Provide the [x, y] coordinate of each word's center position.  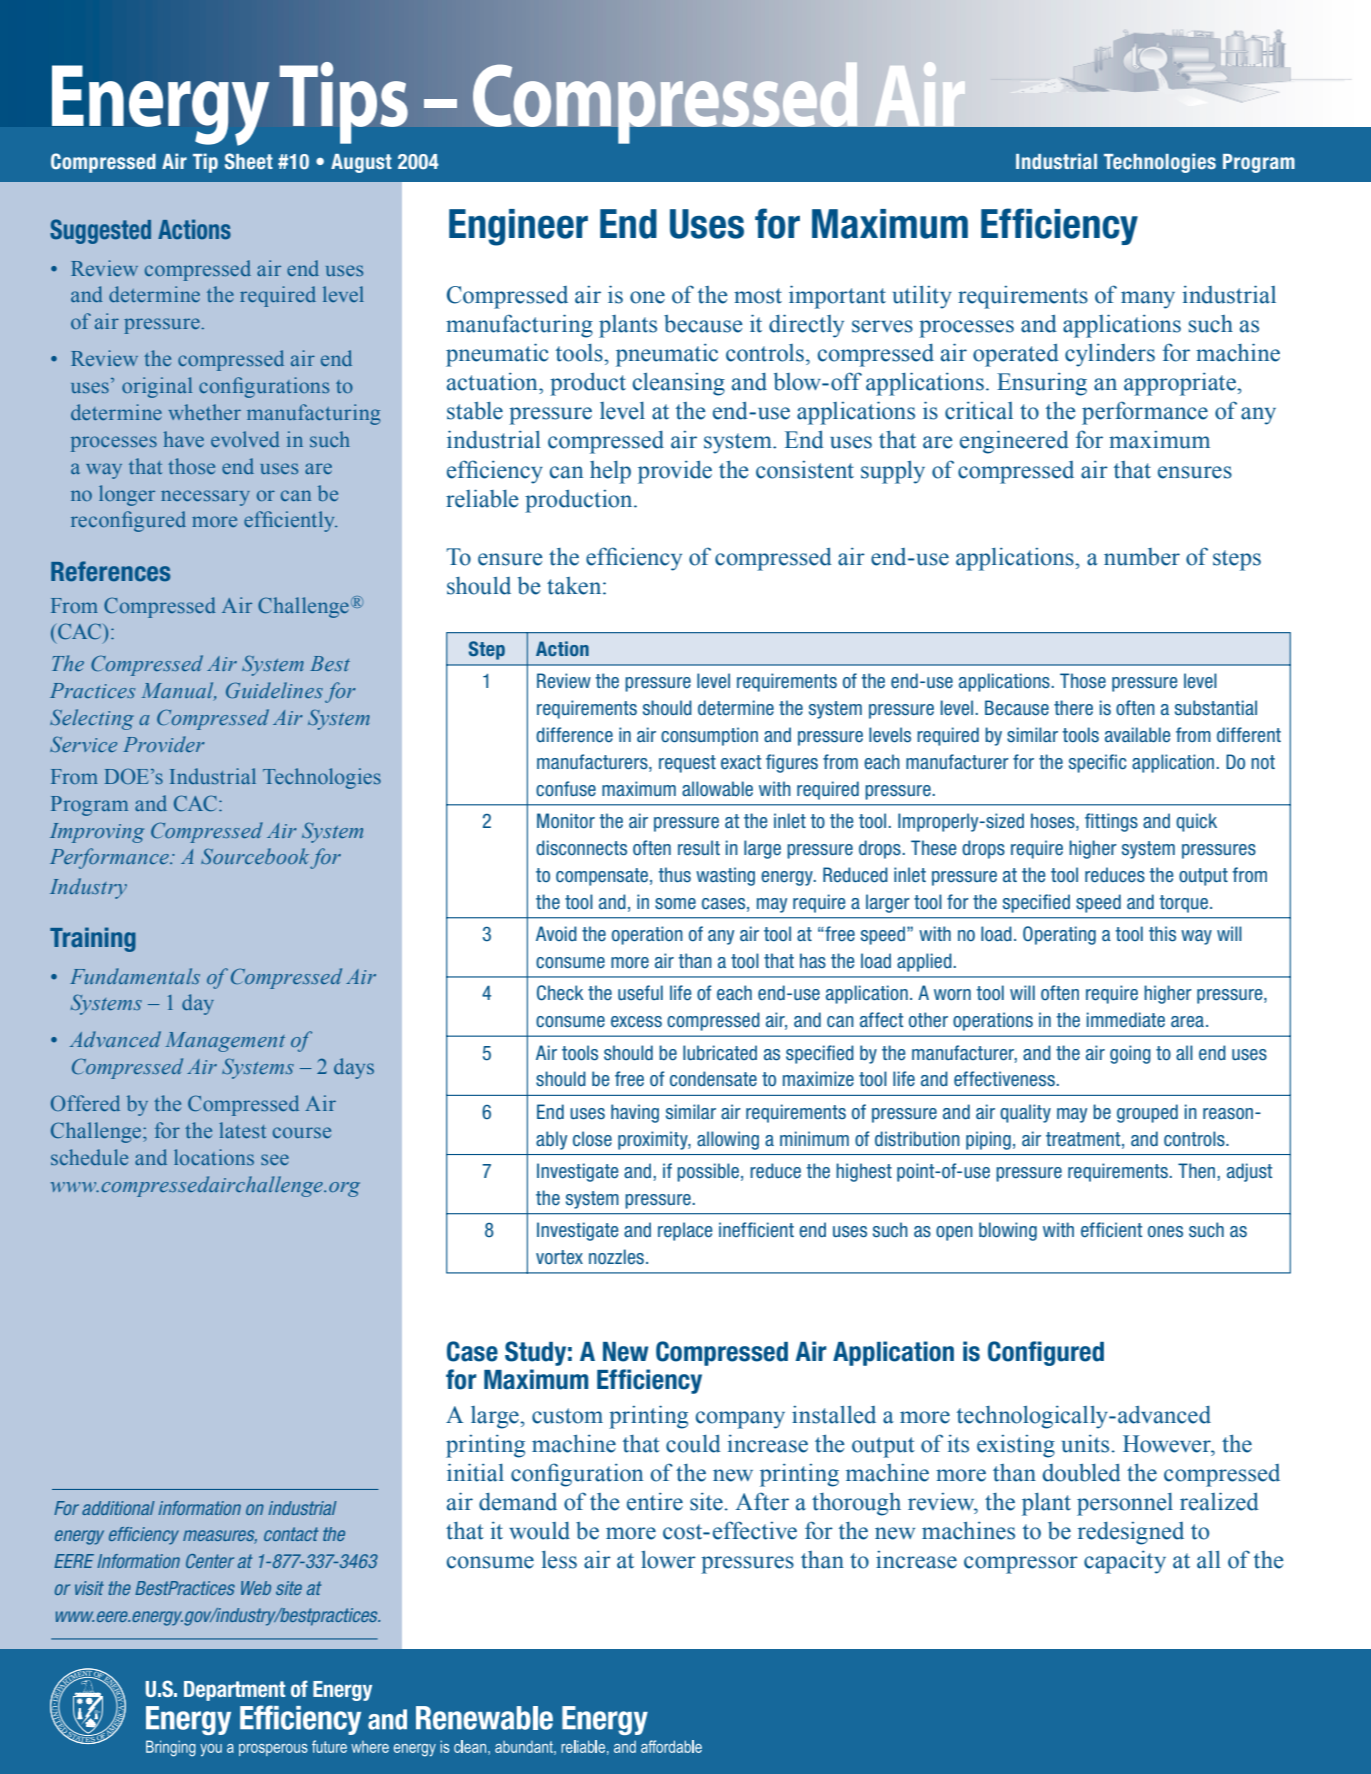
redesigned [1131, 1533]
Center [210, 1561]
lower [668, 1560]
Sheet [249, 161]
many [1148, 300]
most [758, 296]
